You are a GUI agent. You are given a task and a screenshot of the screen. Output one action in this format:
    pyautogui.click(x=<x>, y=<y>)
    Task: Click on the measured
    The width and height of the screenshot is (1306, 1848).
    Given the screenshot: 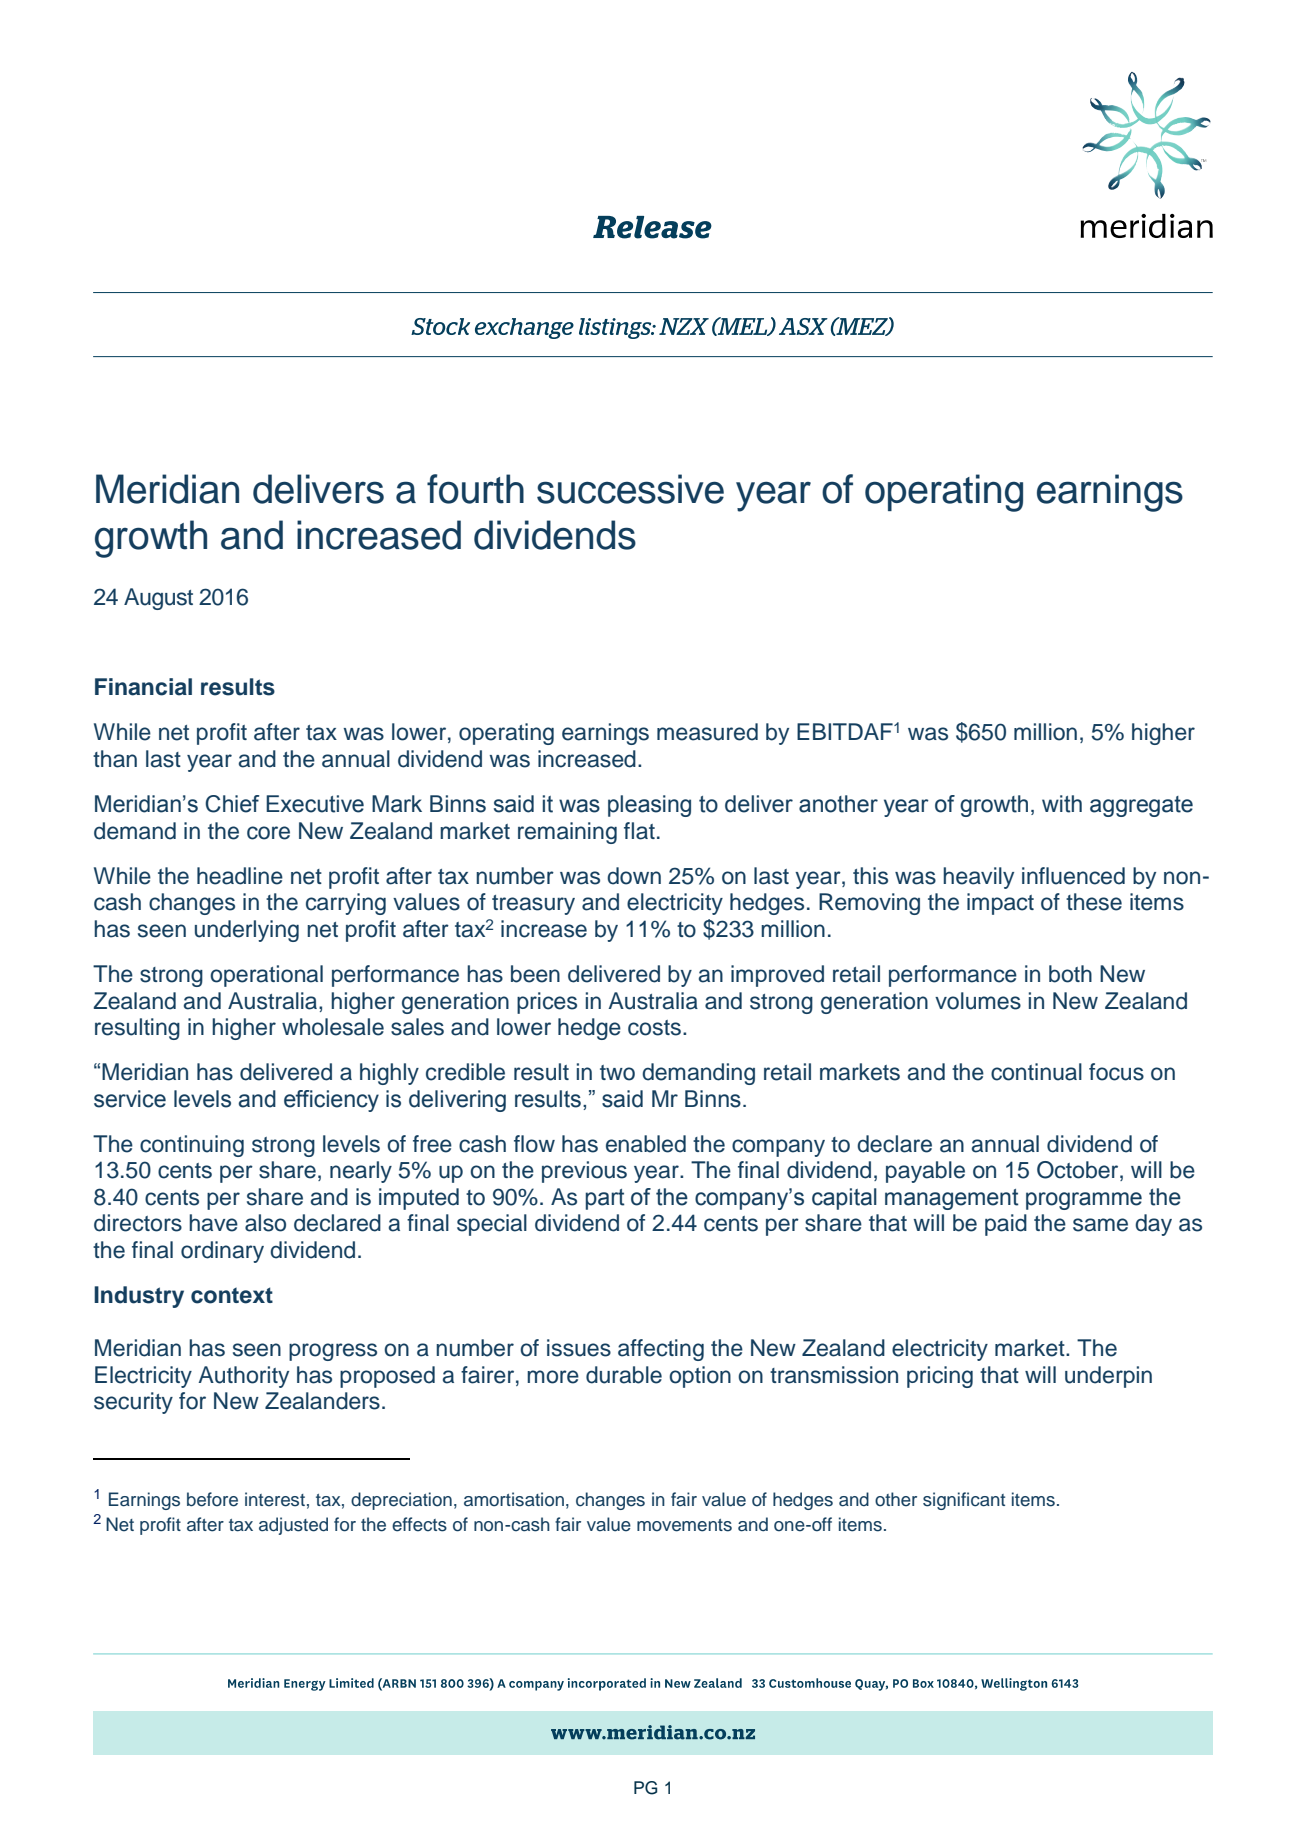 What is the action you would take?
    pyautogui.click(x=707, y=732)
